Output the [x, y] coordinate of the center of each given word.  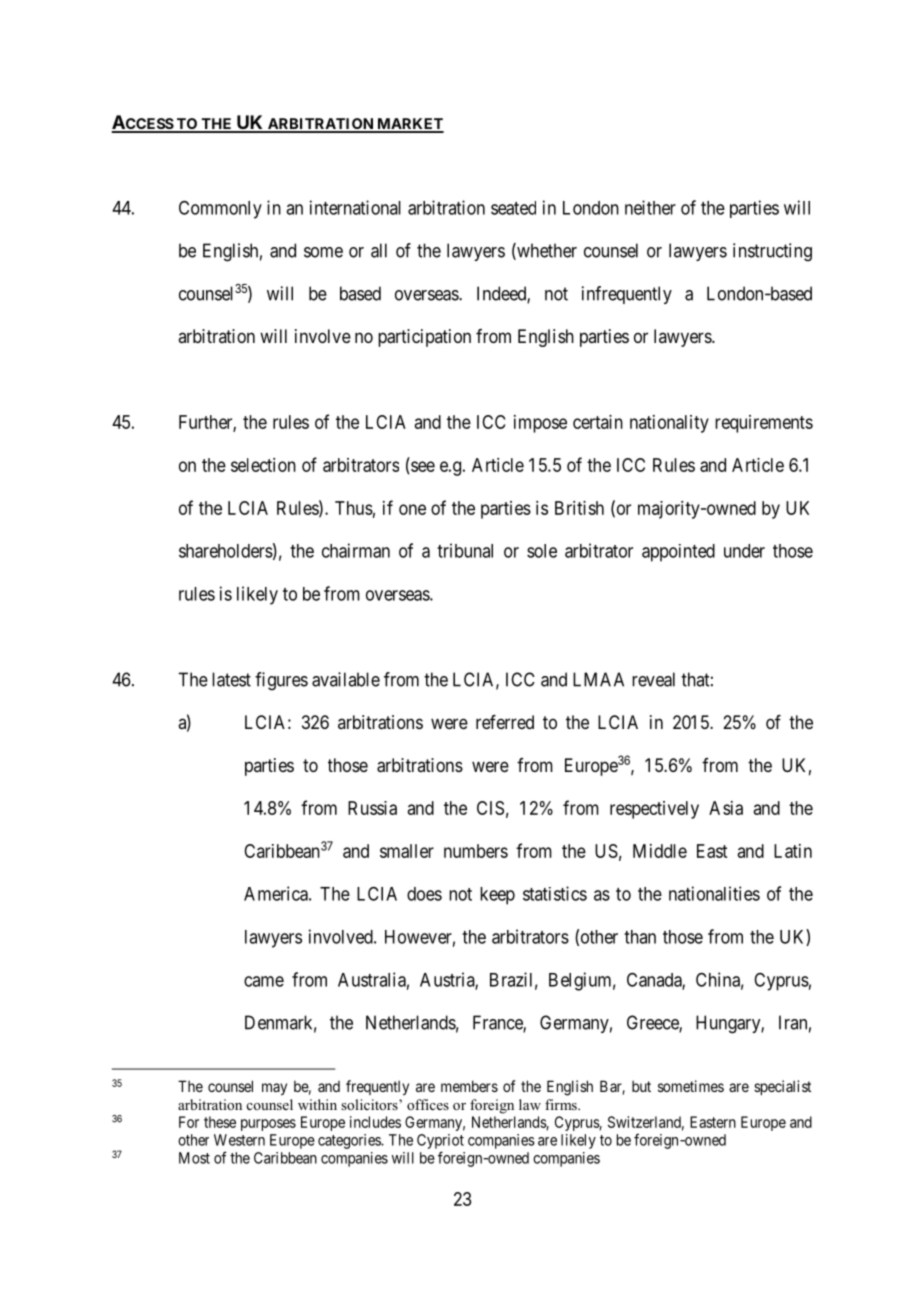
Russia [372, 808]
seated [513, 208]
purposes [268, 1125]
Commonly [220, 209]
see [422, 467]
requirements [764, 424]
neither [650, 207]
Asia [726, 808]
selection [263, 465]
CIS [490, 808]
